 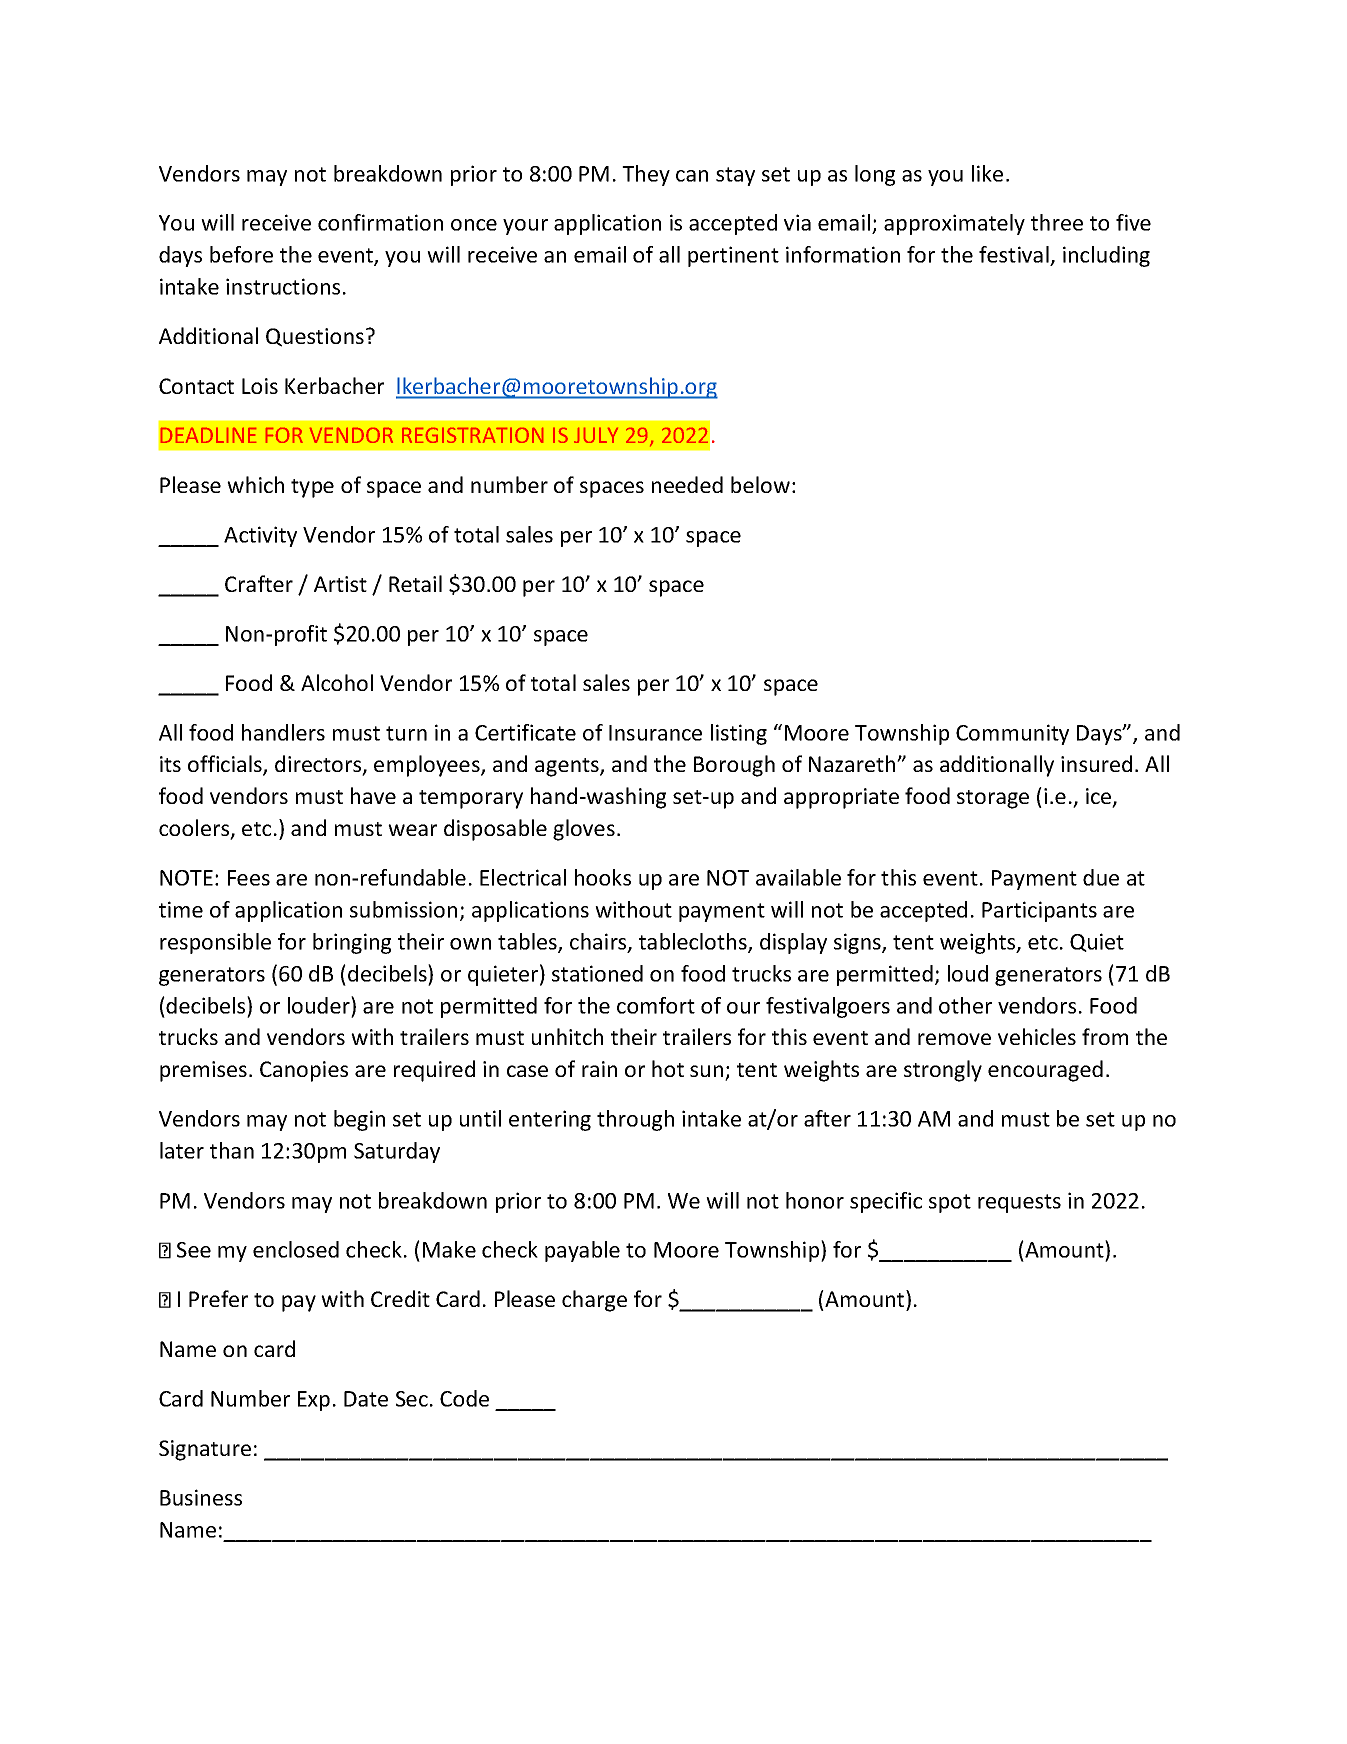 What do you see at coordinates (635, 1120) in the screenshot?
I see `through` at bounding box center [635, 1120].
